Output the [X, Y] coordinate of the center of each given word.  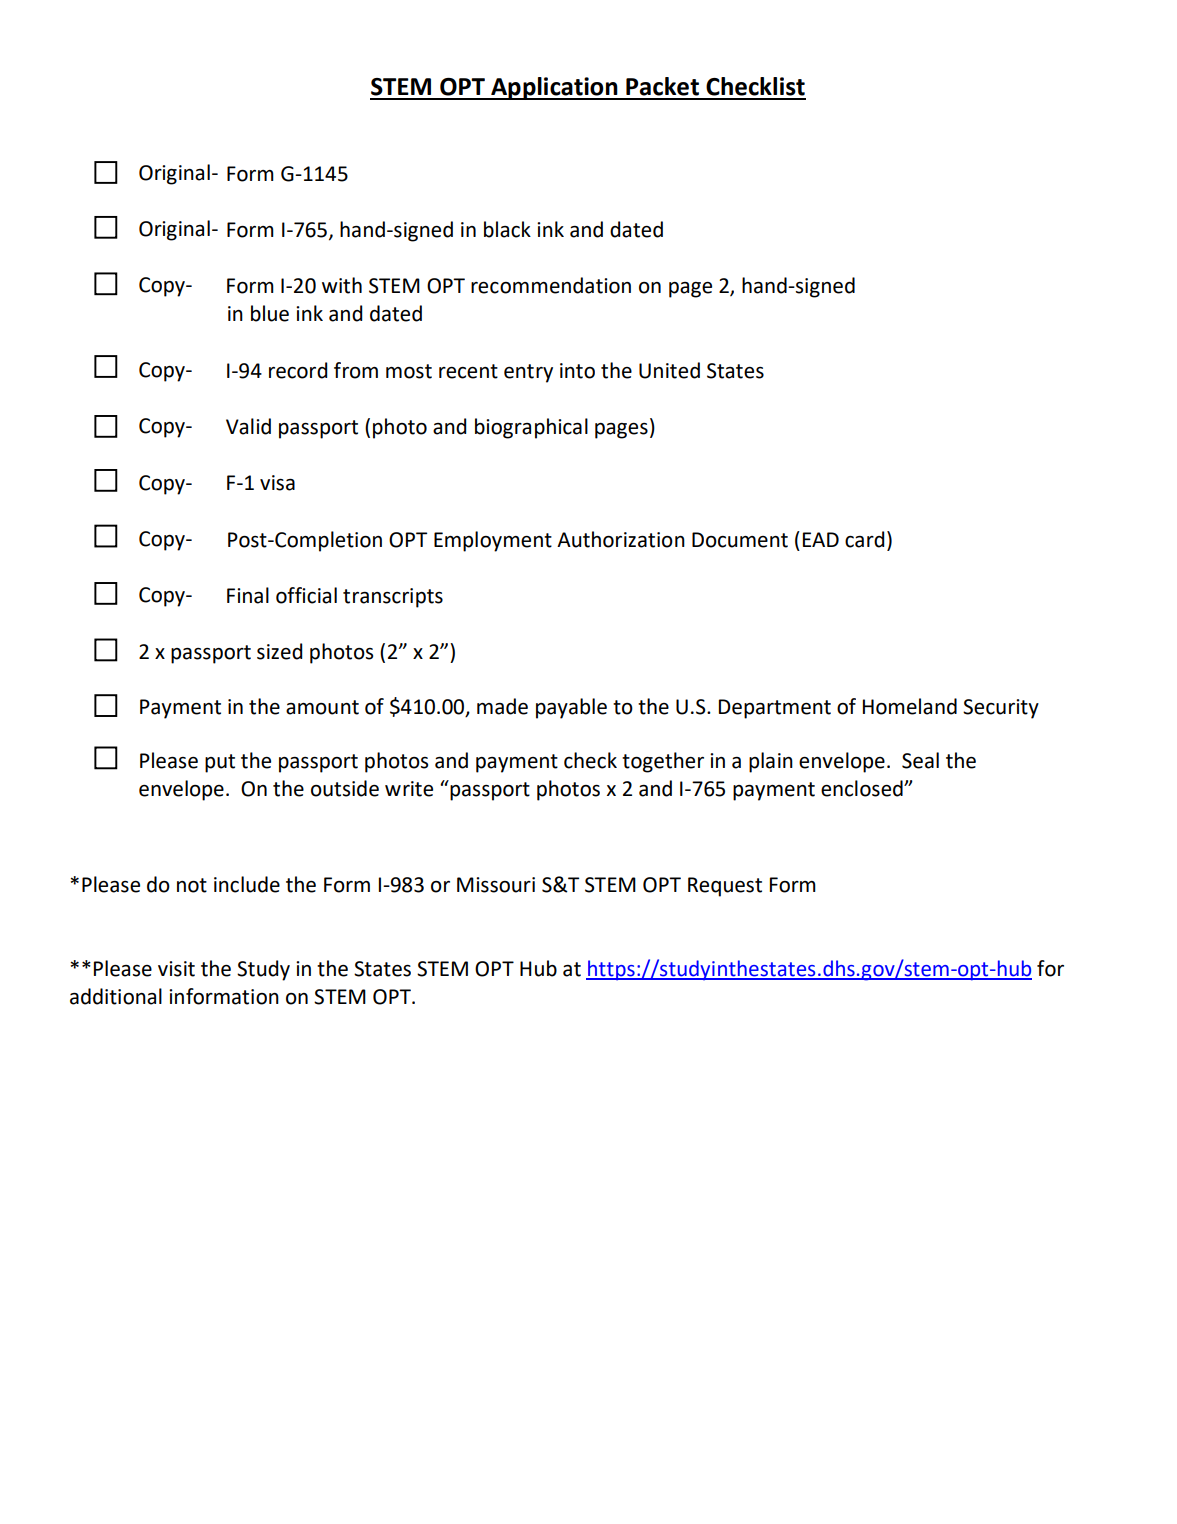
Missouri [496, 885]
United [669, 370]
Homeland [910, 706]
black [507, 229]
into [577, 371]
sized [279, 651]
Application [554, 88]
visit [176, 969]
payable [571, 708]
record [298, 370]
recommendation [551, 285]
